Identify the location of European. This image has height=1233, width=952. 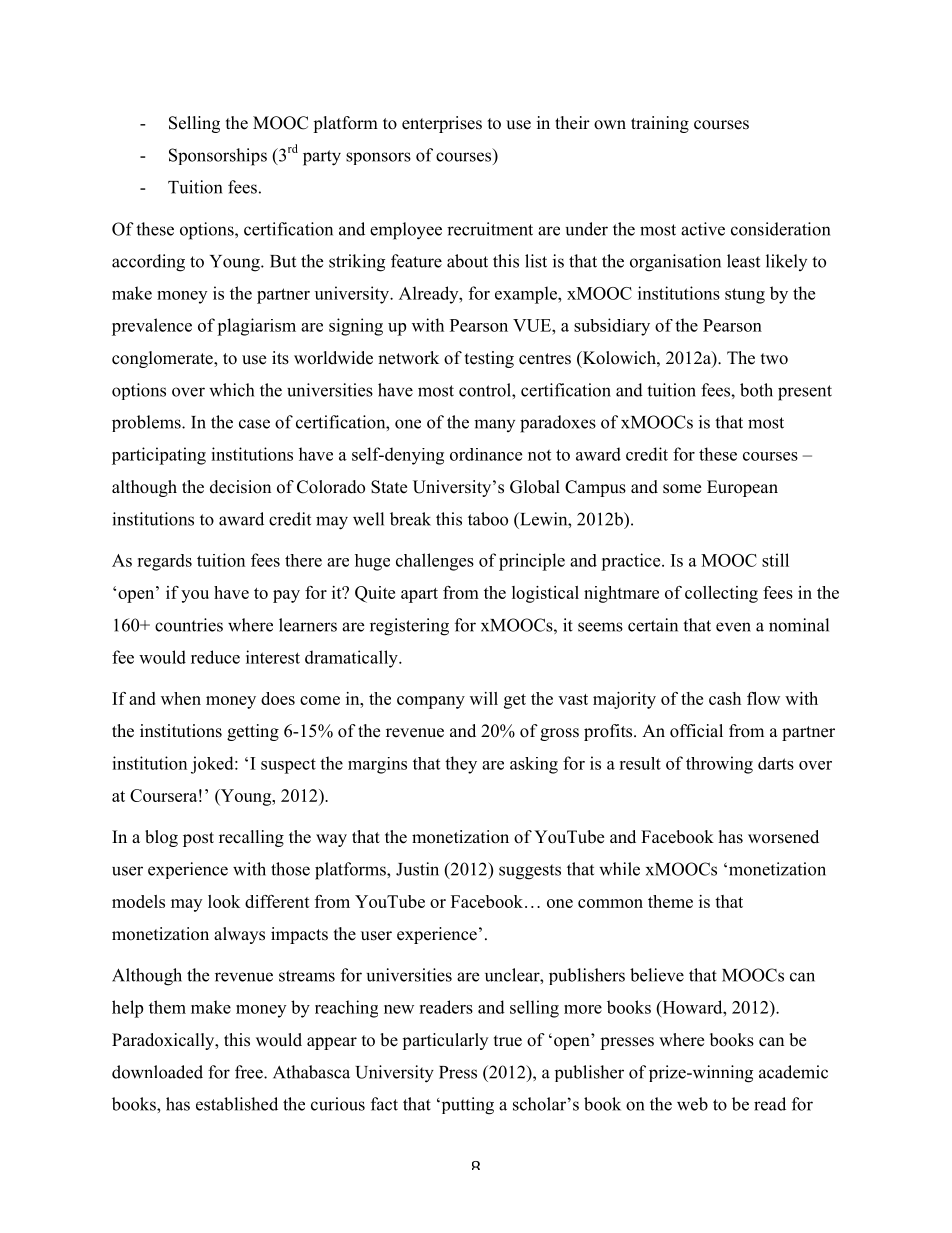
(742, 488).
